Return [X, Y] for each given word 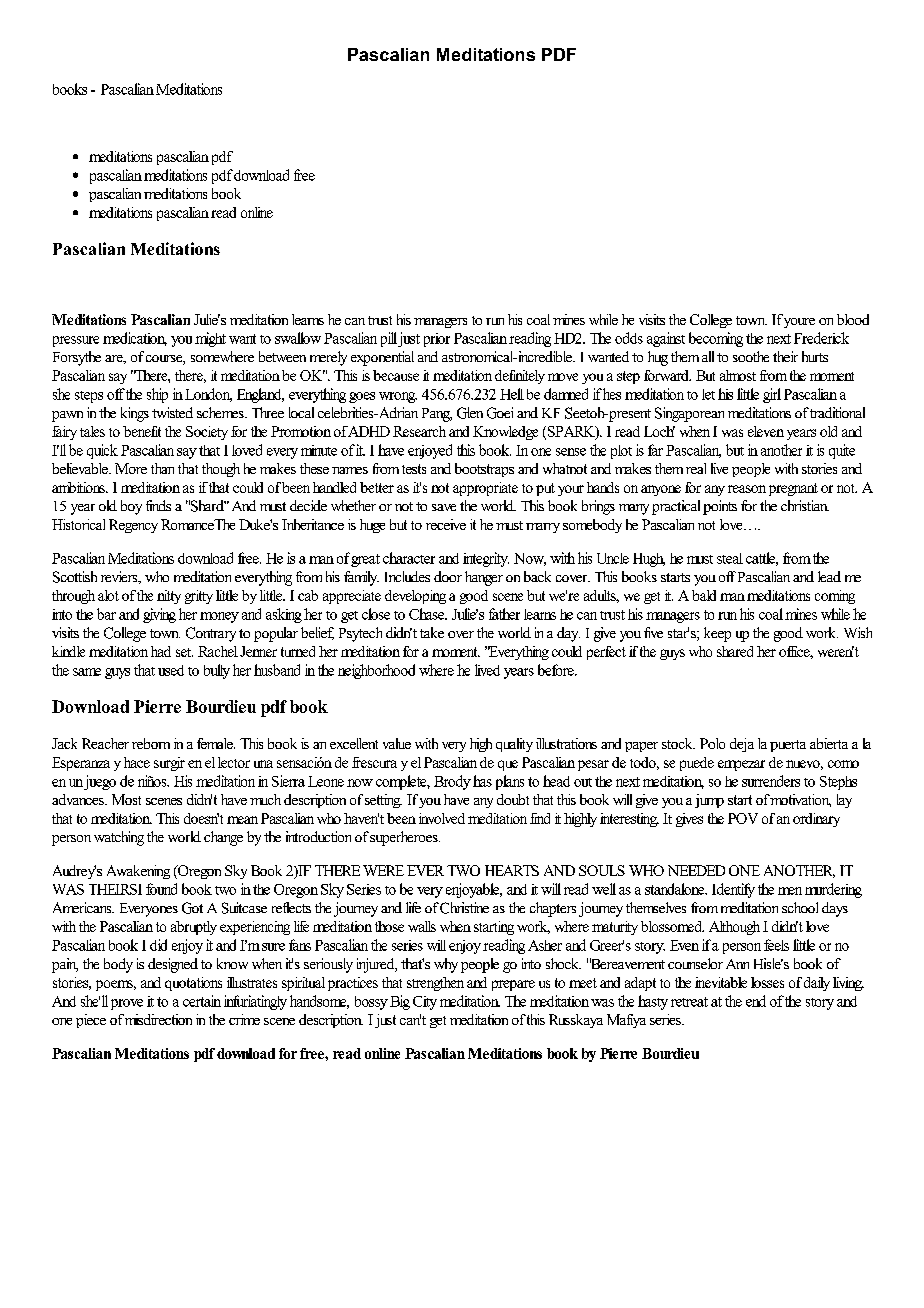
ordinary [816, 820]
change [223, 838]
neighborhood [376, 671]
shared [735, 651]
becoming [716, 339]
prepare [513, 985]
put [545, 489]
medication [135, 339]
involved [442, 818]
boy [131, 507]
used [171, 670]
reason [747, 489]
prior [437, 340]
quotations [193, 984]
